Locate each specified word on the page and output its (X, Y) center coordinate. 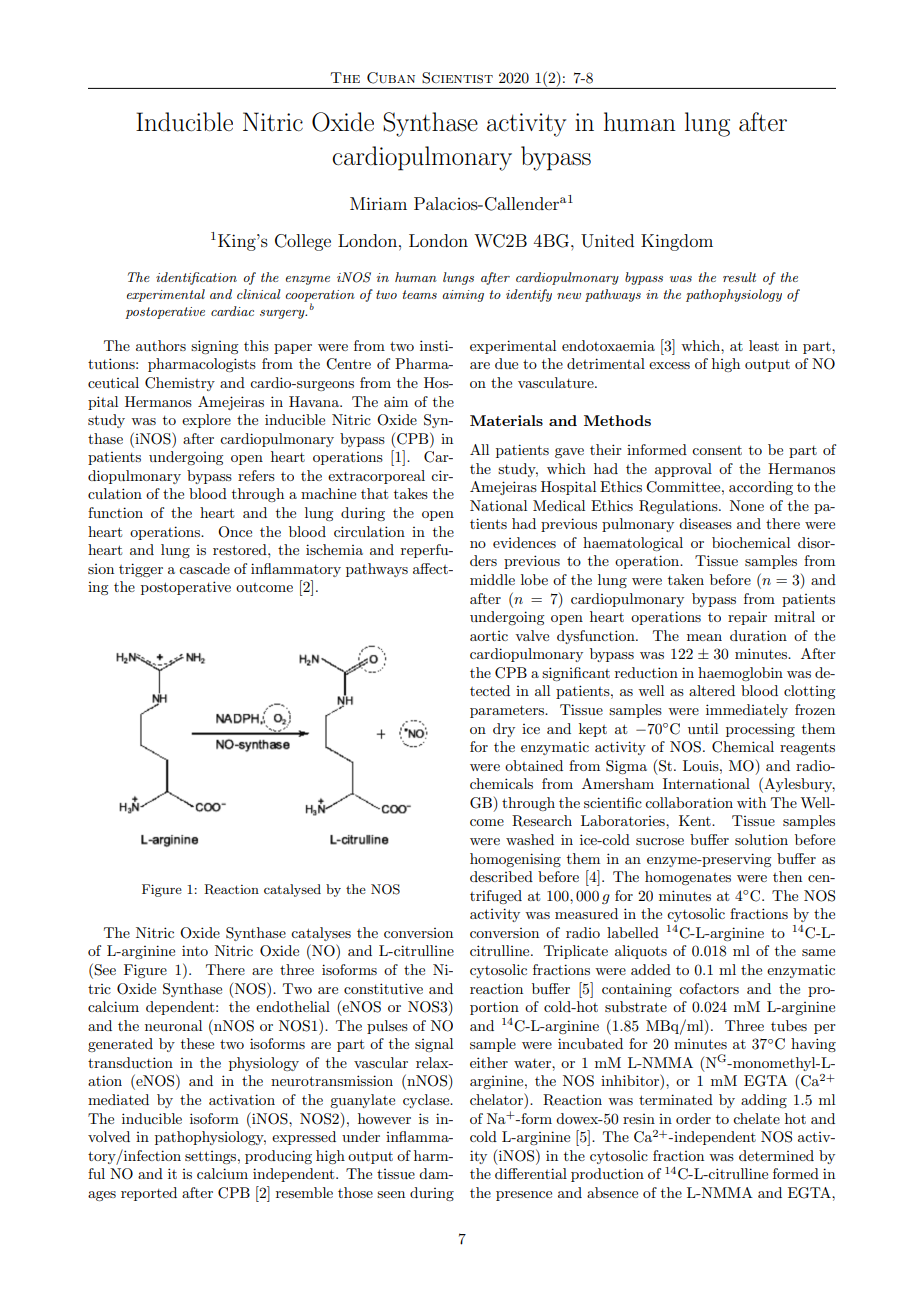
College (303, 242)
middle (492, 579)
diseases (705, 523)
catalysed (292, 890)
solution (761, 839)
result (739, 277)
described (501, 876)
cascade (204, 568)
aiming (463, 296)
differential (531, 1173)
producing (278, 1157)
